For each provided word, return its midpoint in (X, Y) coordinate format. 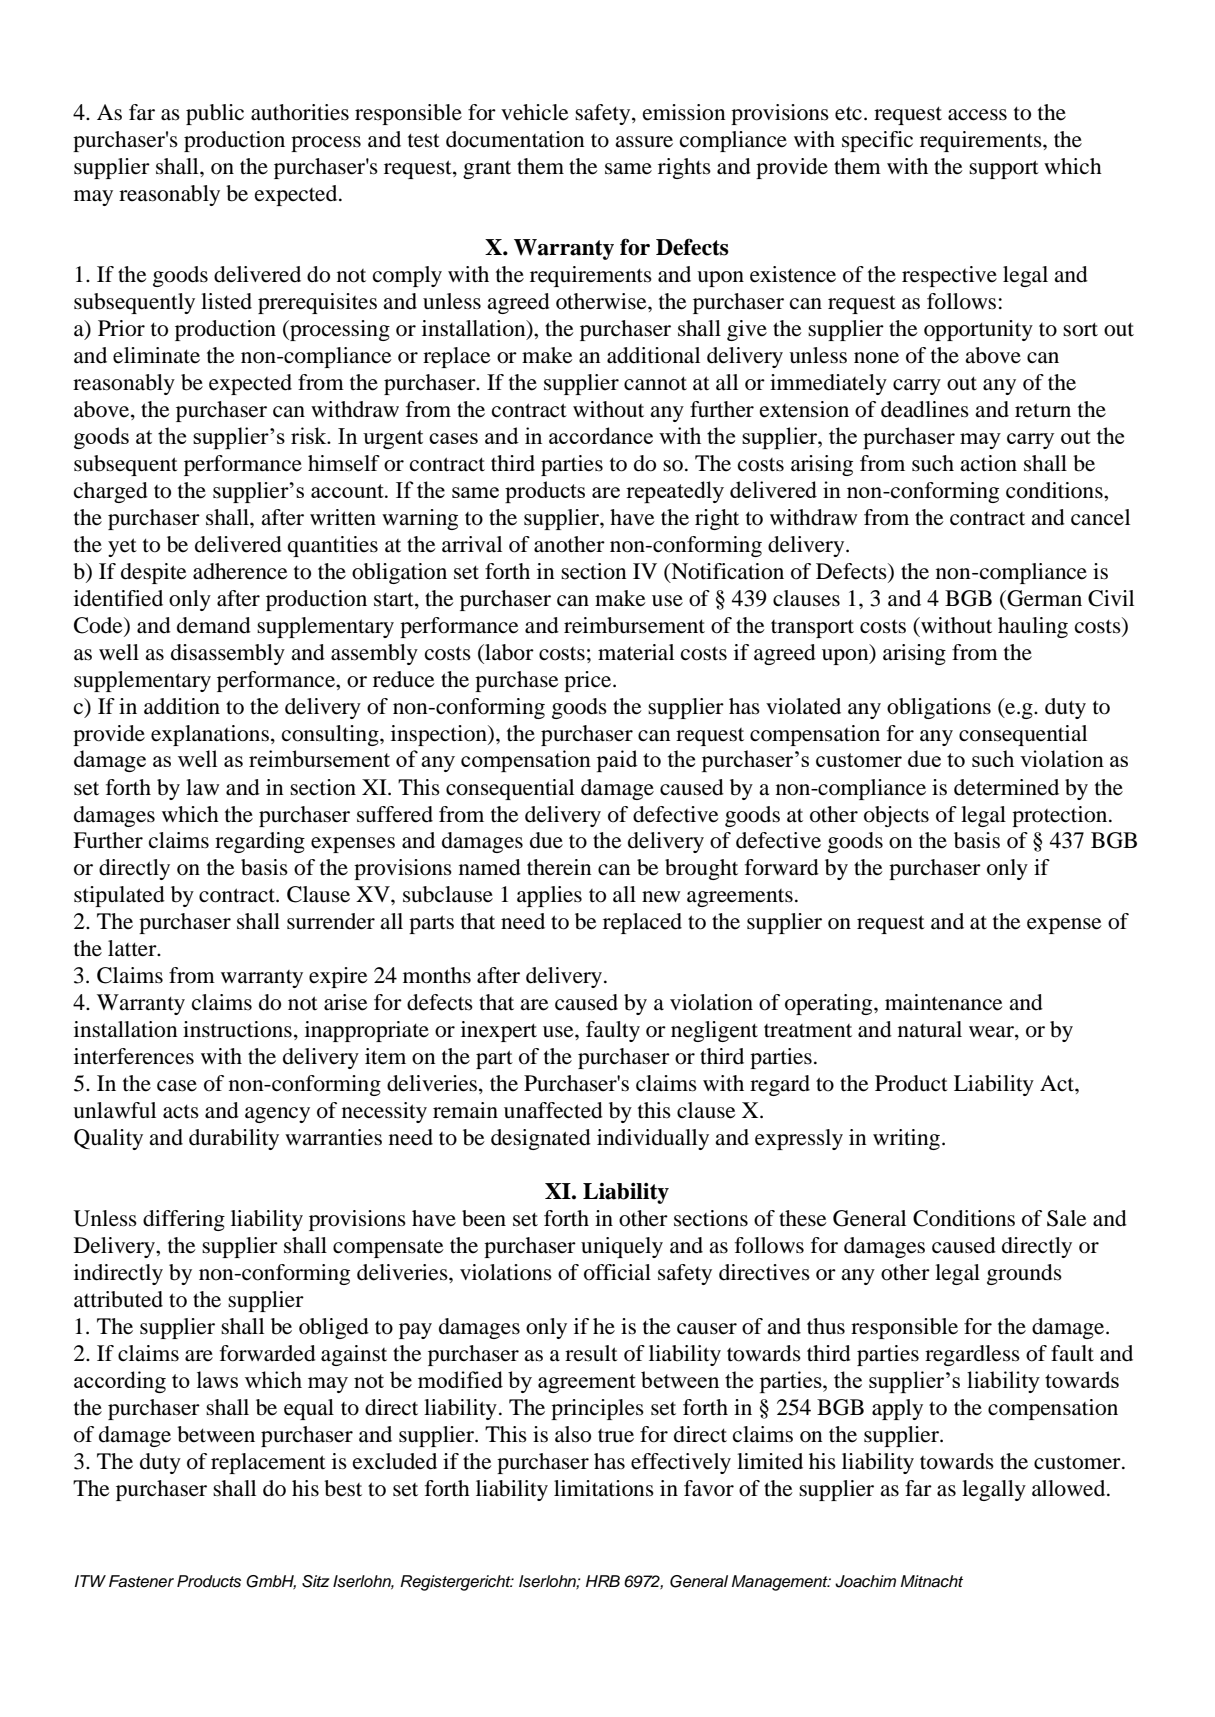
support (1004, 169)
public (215, 114)
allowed (1070, 1488)
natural (930, 1029)
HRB (603, 1581)
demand (214, 625)
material (636, 652)
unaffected (553, 1110)
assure (644, 142)
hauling (1033, 627)
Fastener (141, 1581)
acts (181, 1112)
